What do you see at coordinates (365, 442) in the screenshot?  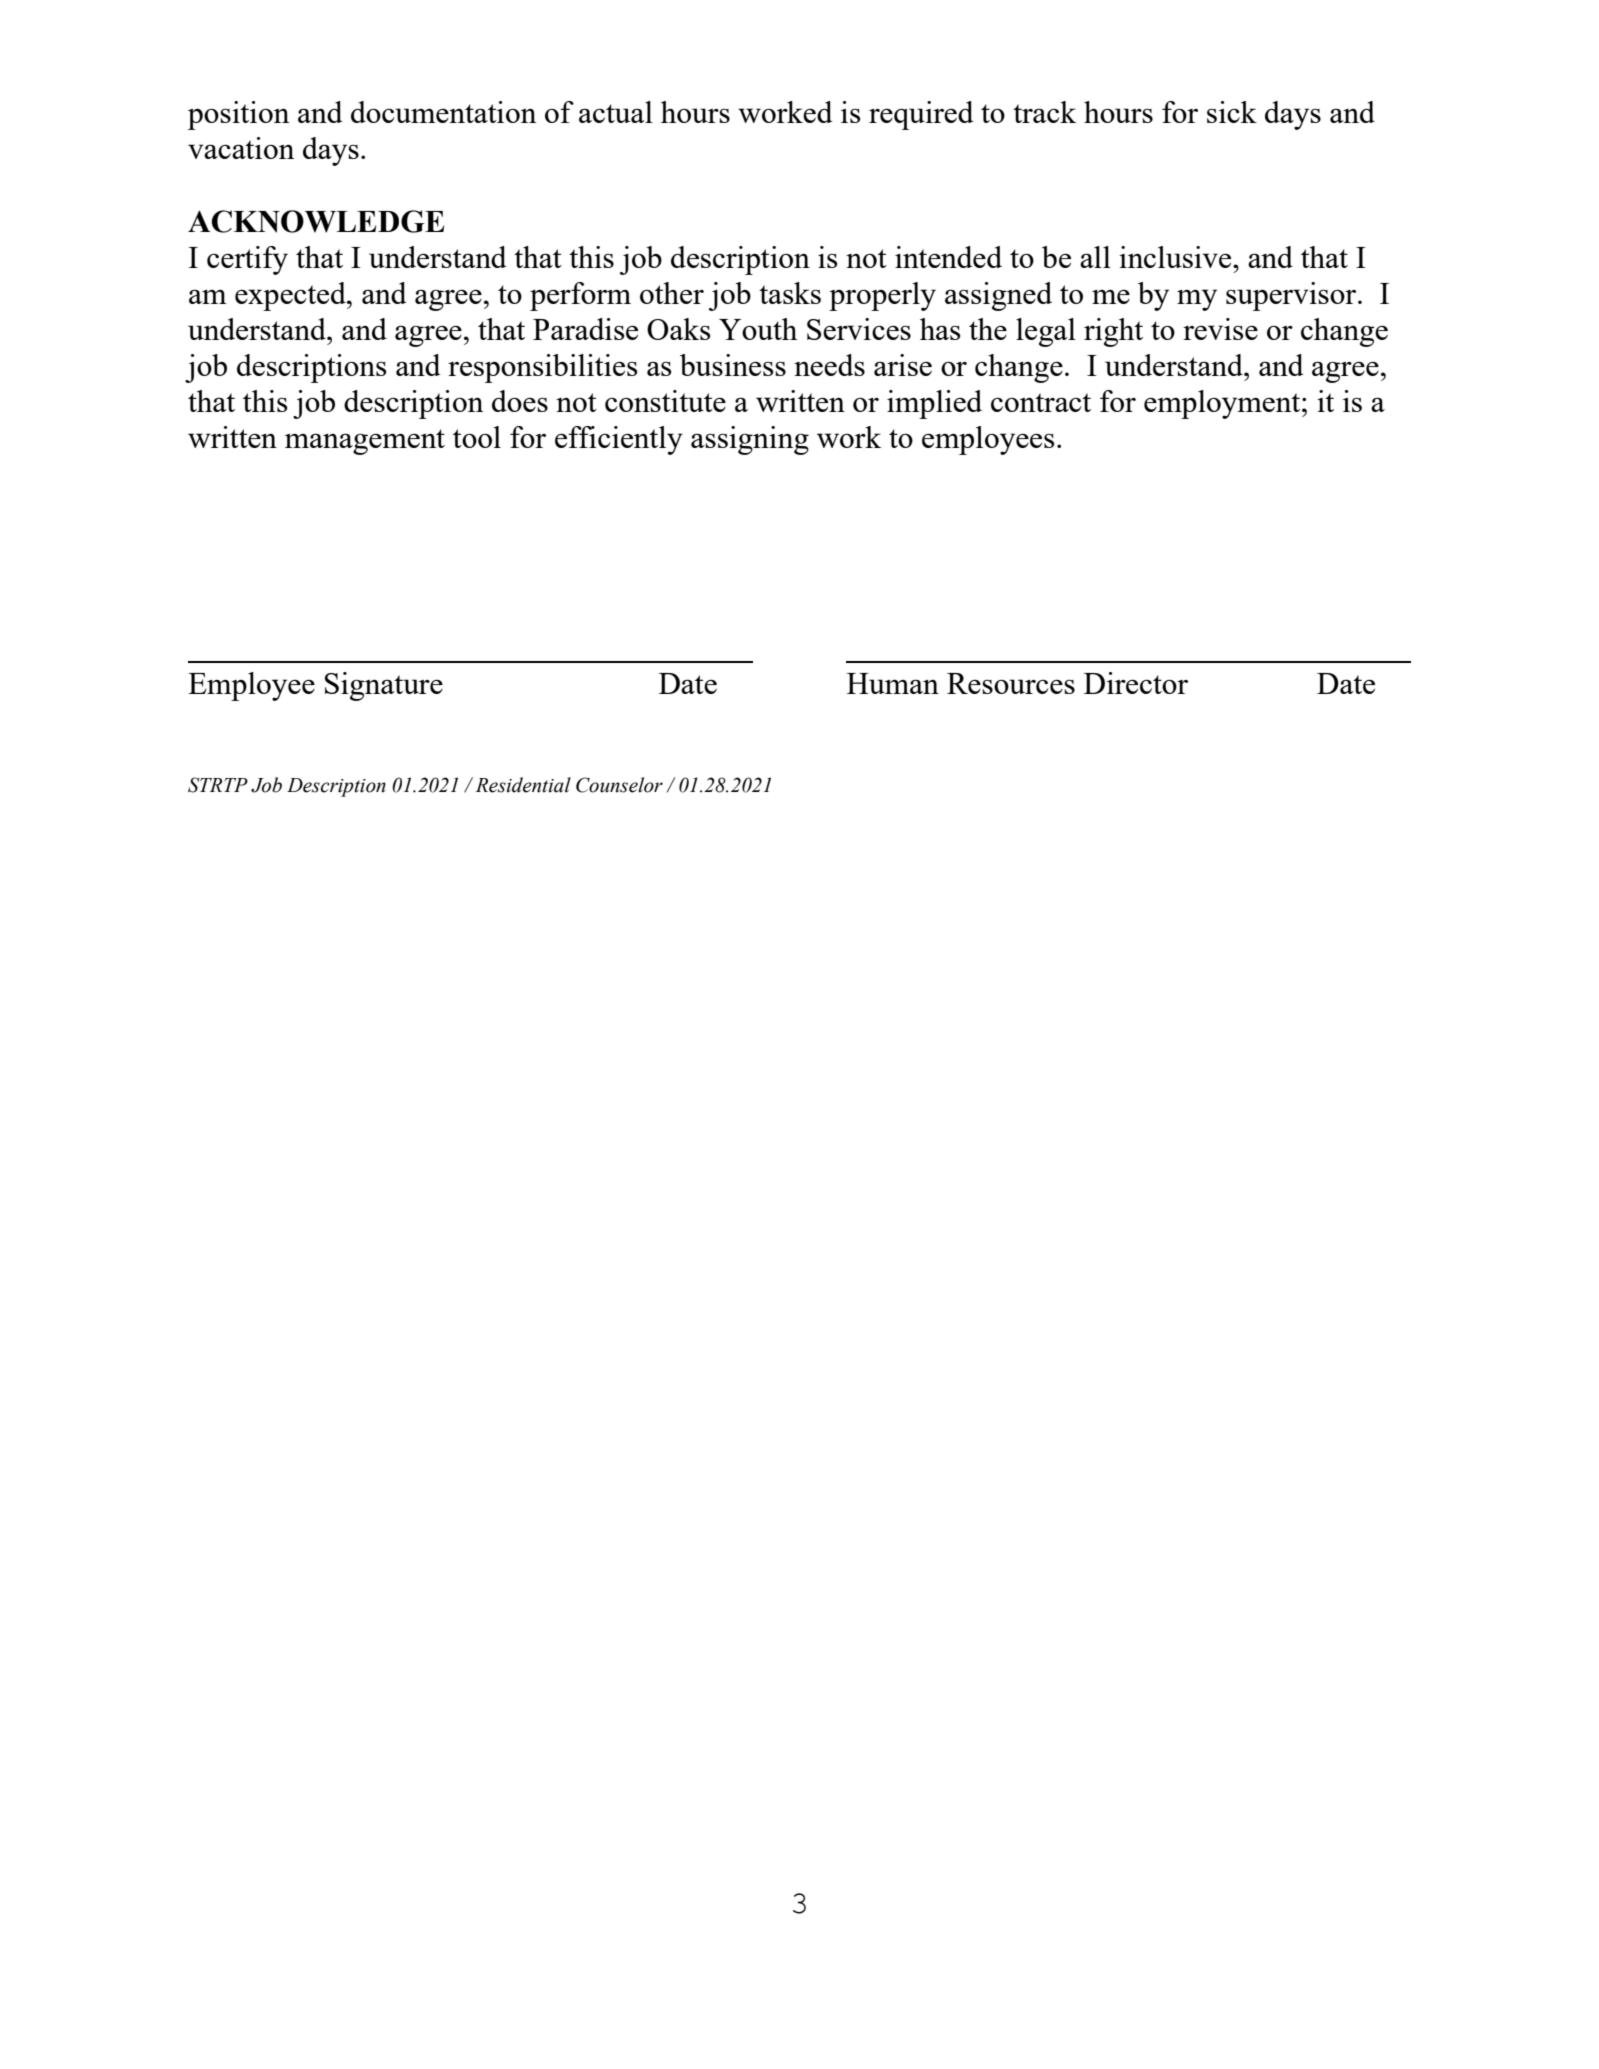 I see `management` at bounding box center [365, 442].
